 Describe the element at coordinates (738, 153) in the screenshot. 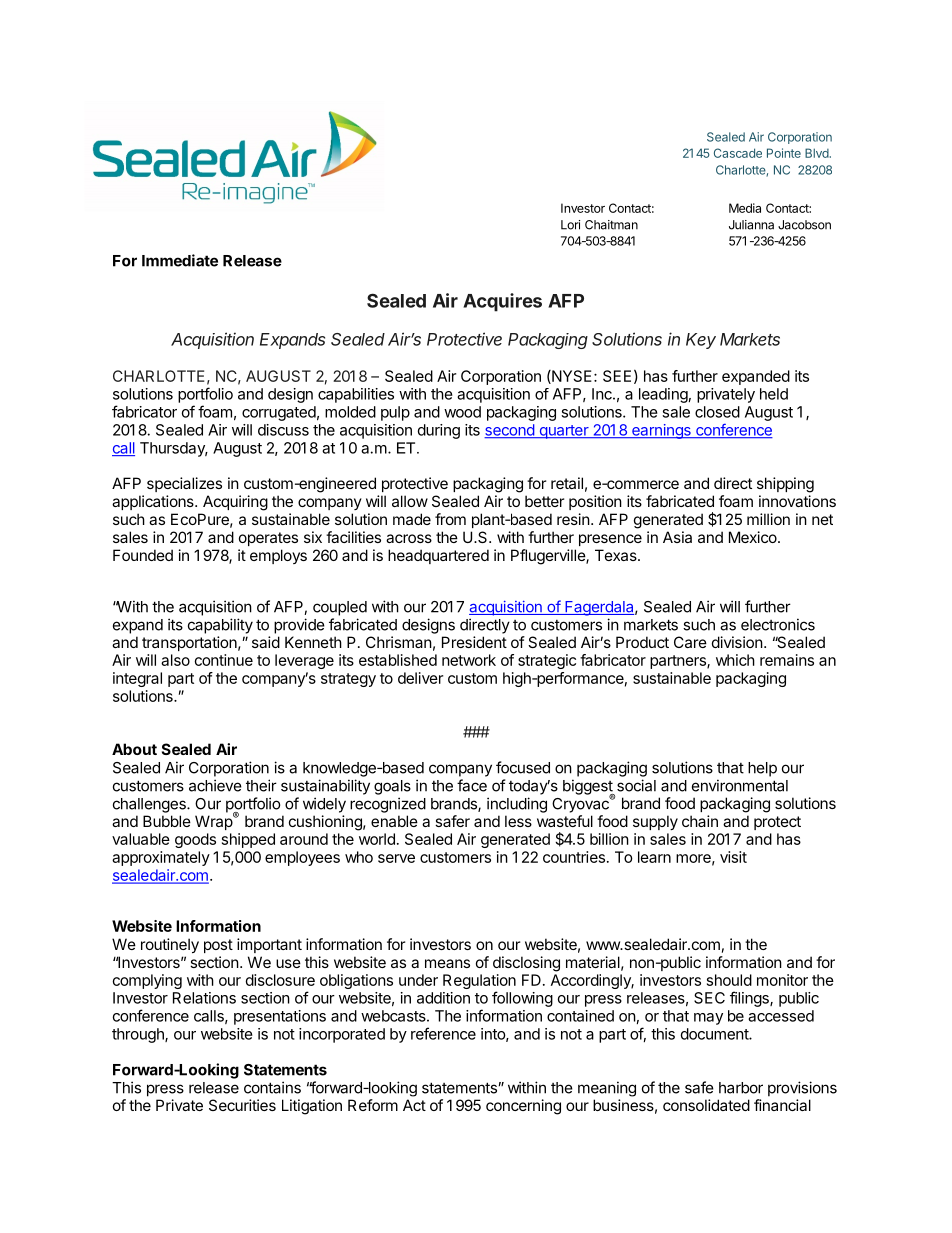

I see `Cascade` at that location.
